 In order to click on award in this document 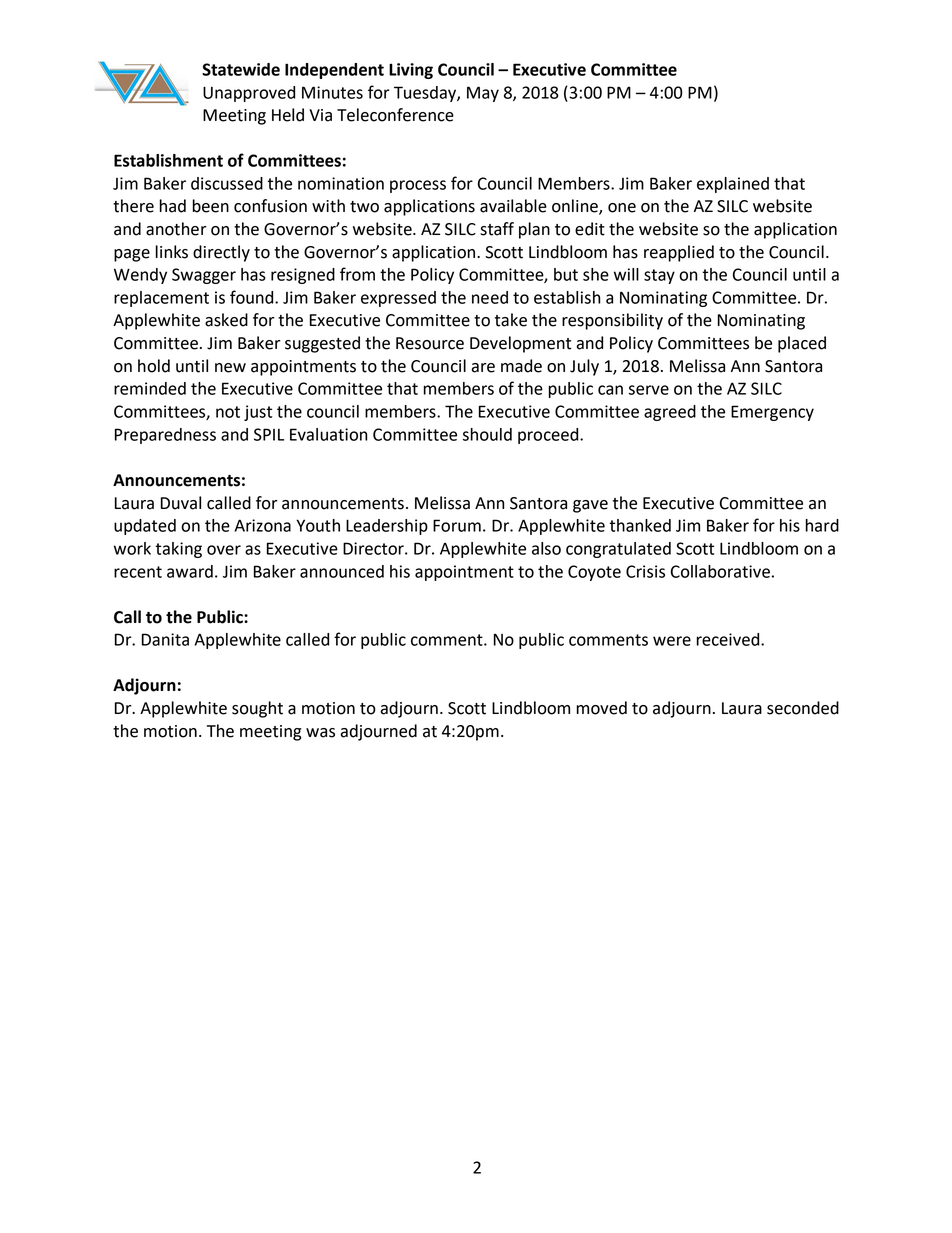, I will do `click(190, 571)`.
